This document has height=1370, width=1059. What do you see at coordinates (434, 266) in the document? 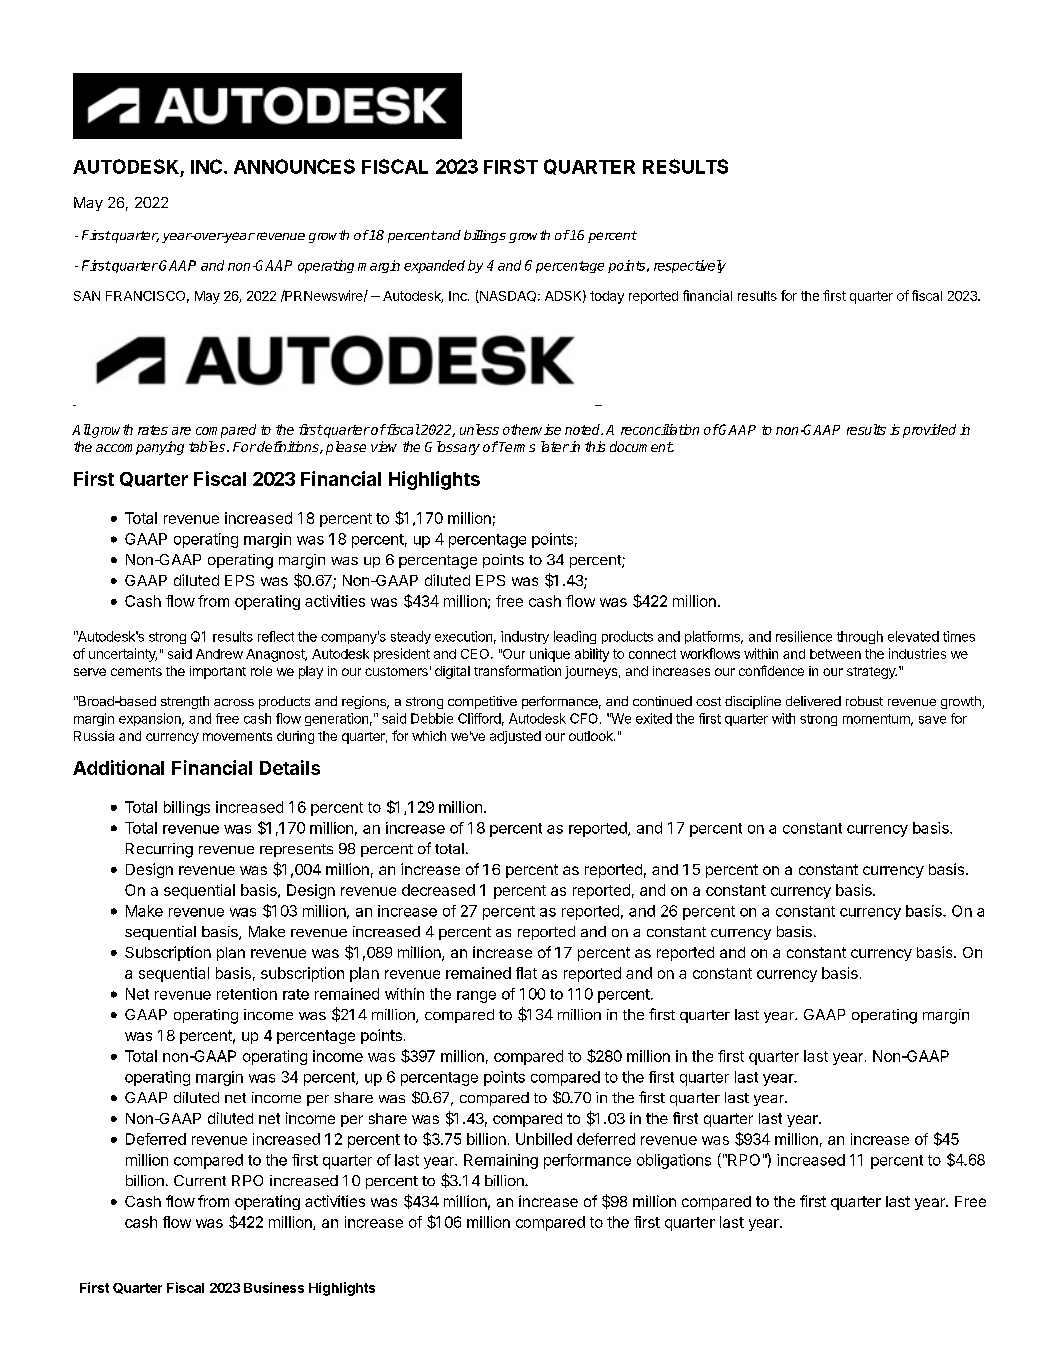
I see `expanded` at bounding box center [434, 266].
